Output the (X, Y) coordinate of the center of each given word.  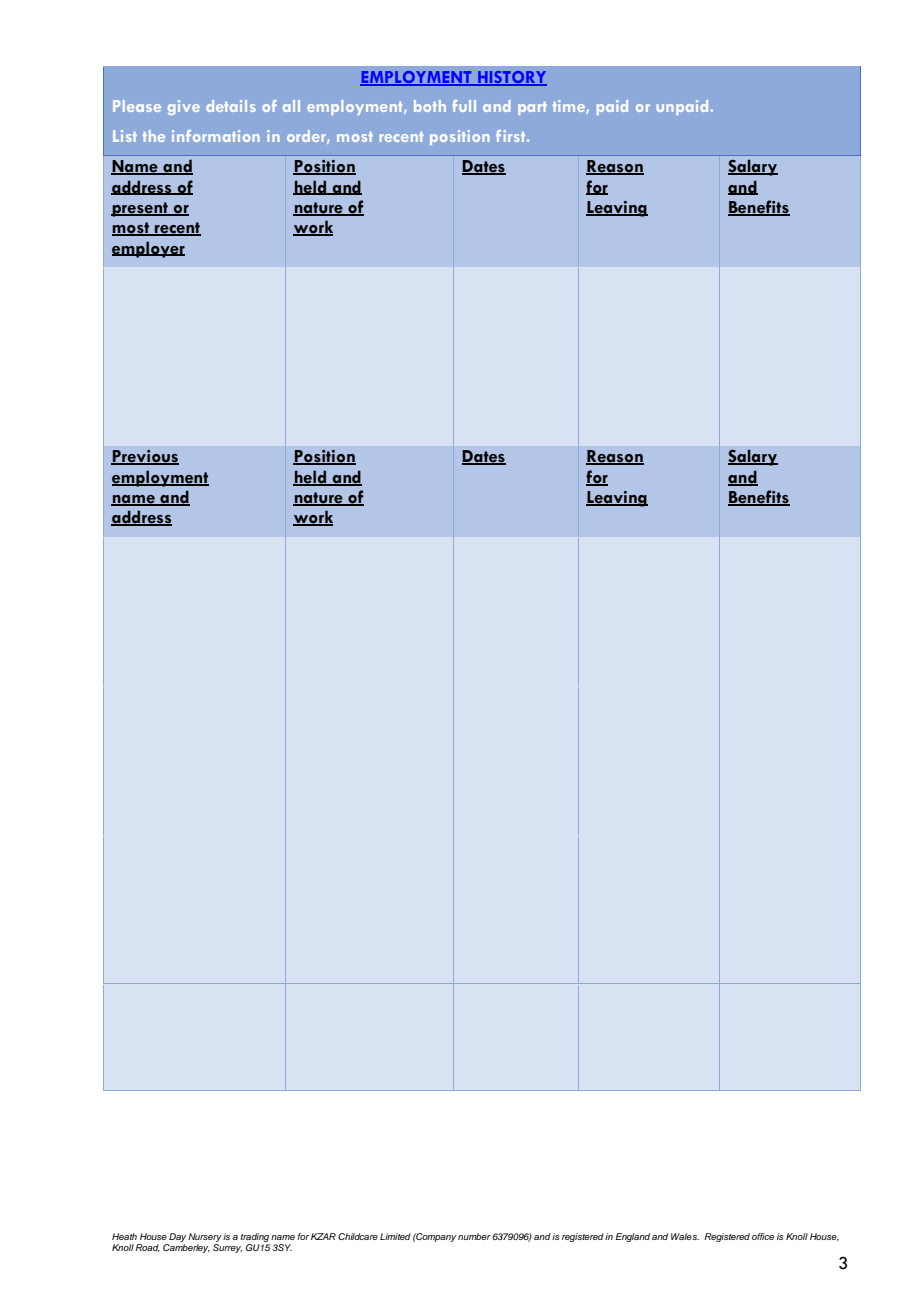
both (430, 106)
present (140, 209)
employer (148, 249)
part (532, 108)
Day (177, 1239)
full (464, 106)
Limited (395, 1236)
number (474, 1236)
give (184, 107)
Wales (685, 1236)
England (632, 1237)
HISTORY (511, 78)
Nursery (205, 1239)
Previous (145, 457)
